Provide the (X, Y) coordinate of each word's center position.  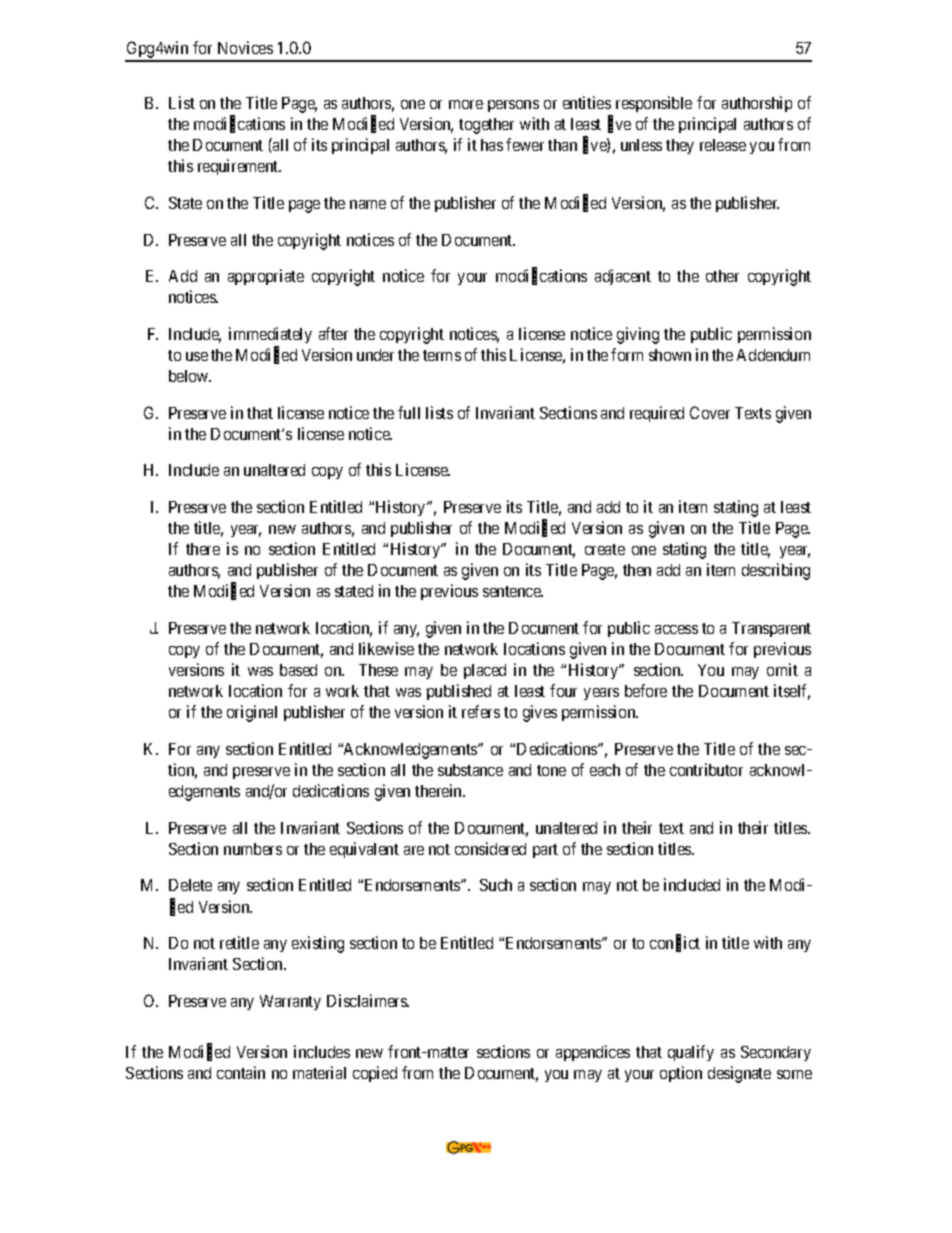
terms (442, 355)
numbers (253, 849)
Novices (245, 47)
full (409, 412)
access (676, 629)
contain (241, 1072)
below (190, 376)
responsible (654, 104)
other (722, 276)
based (298, 670)
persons (513, 106)
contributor (706, 769)
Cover (710, 412)
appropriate (266, 277)
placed (485, 671)
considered (490, 848)
